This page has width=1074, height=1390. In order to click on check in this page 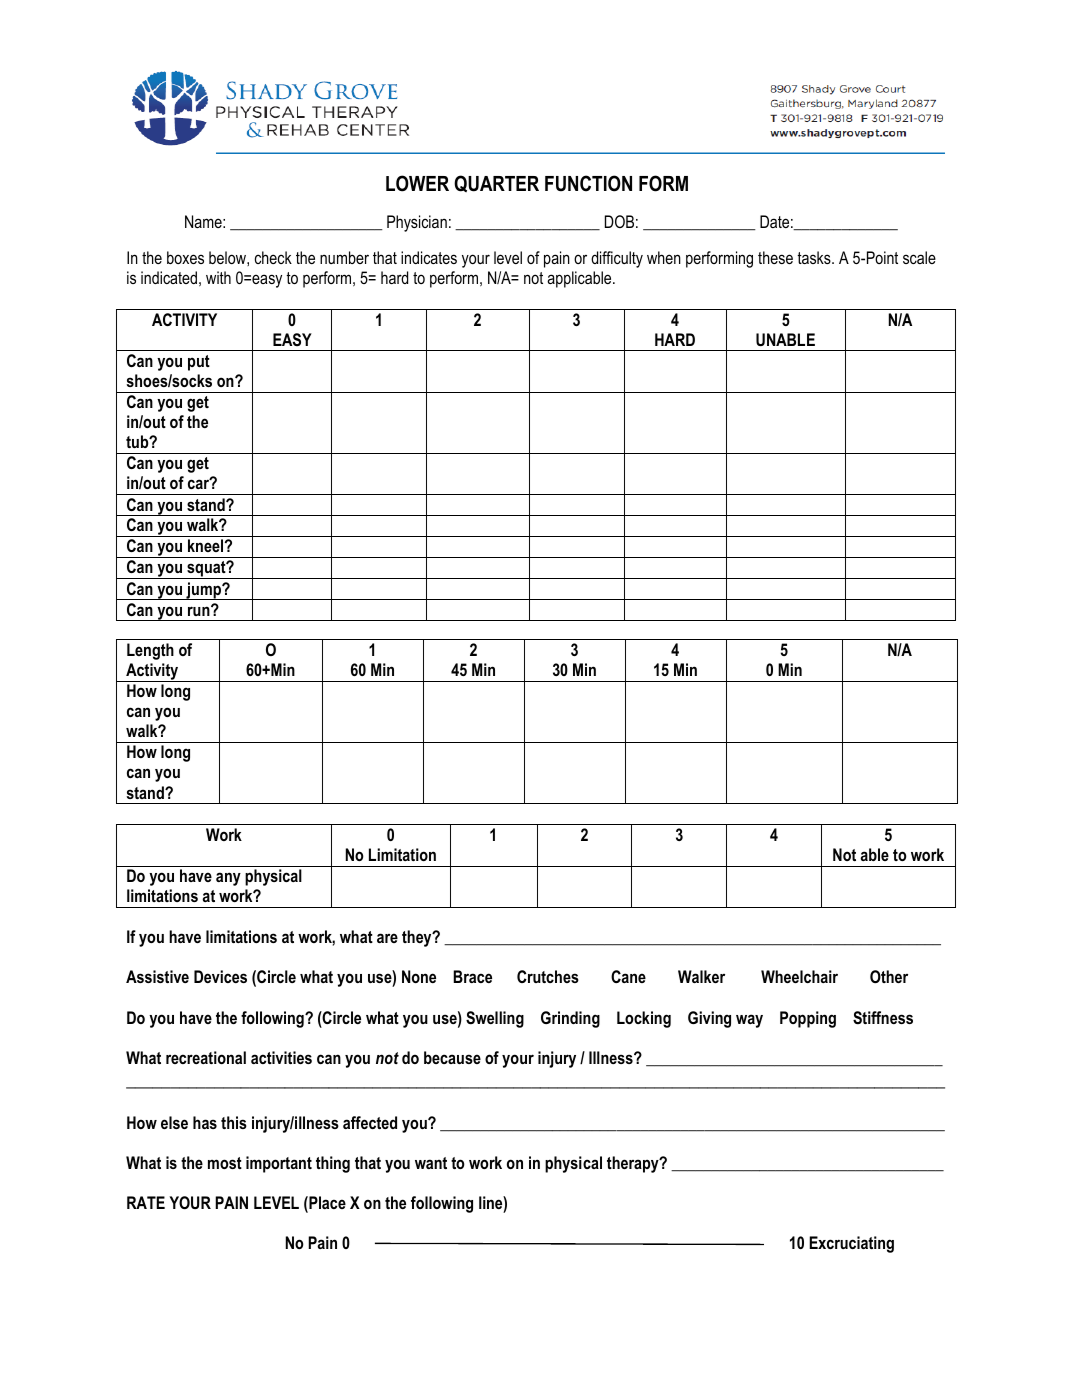, I will do `click(273, 257)`.
